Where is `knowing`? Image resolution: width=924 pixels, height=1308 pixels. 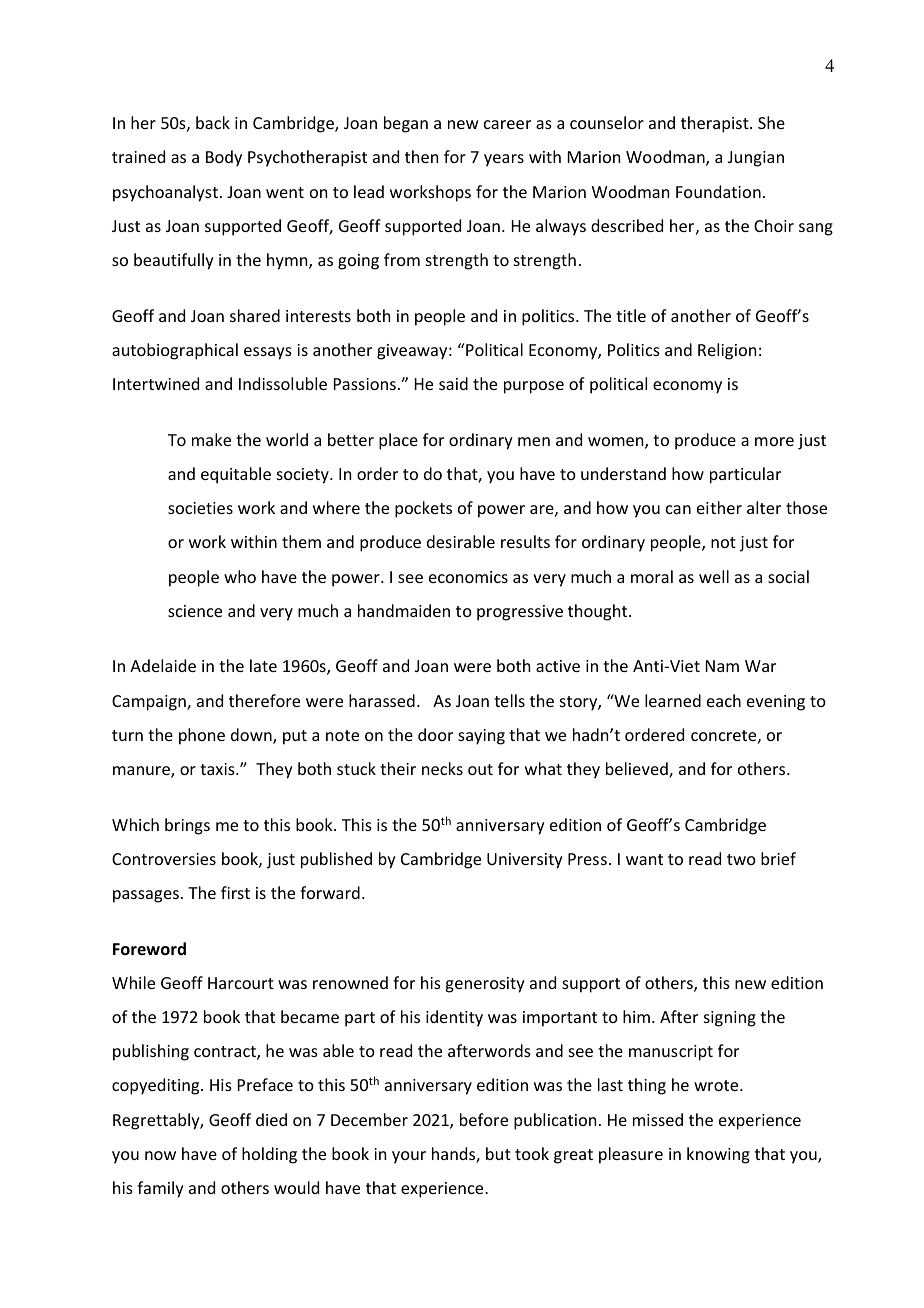
knowing is located at coordinates (718, 1155).
